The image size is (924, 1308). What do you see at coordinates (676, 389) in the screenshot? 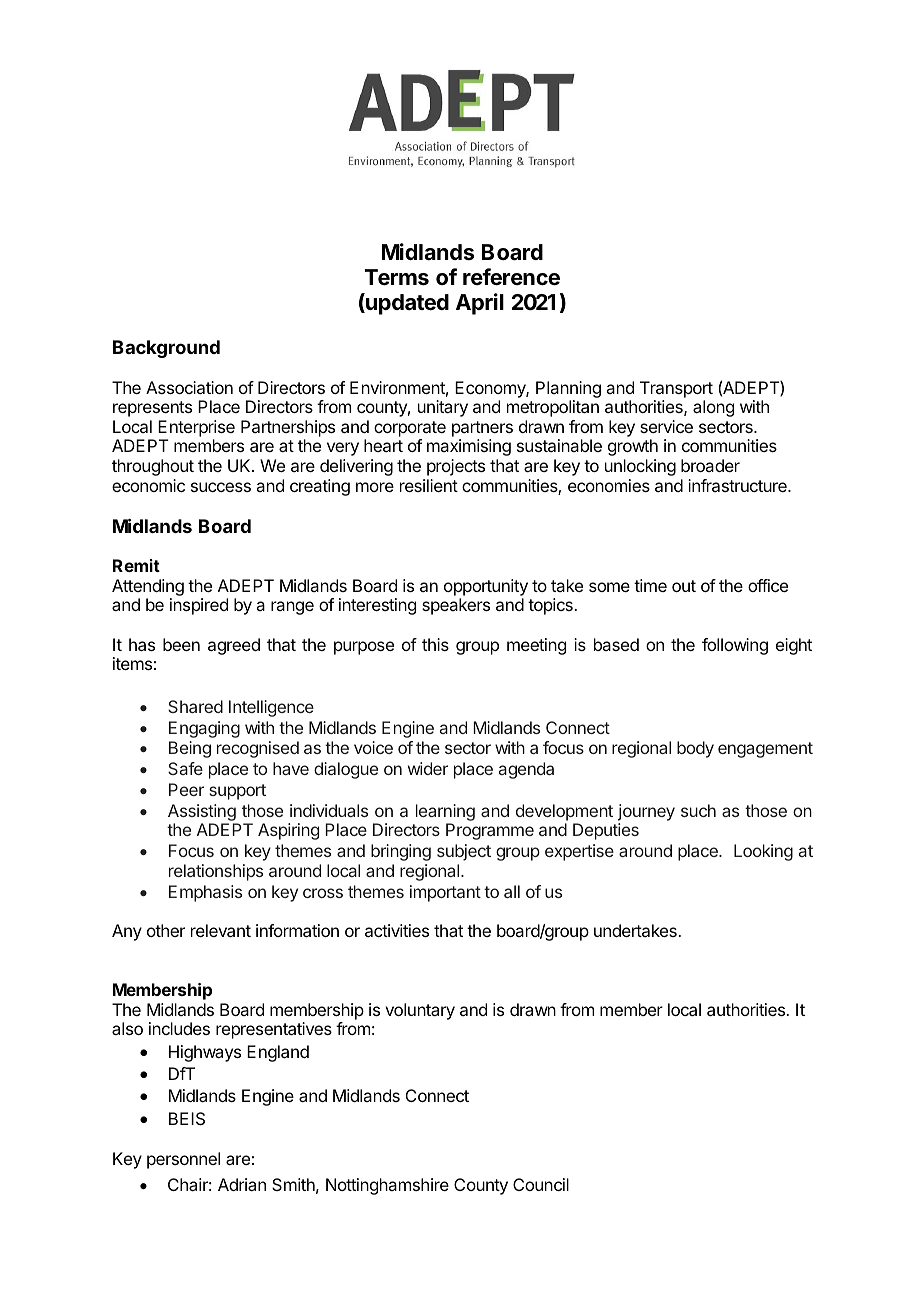
I see `Transport` at bounding box center [676, 389].
